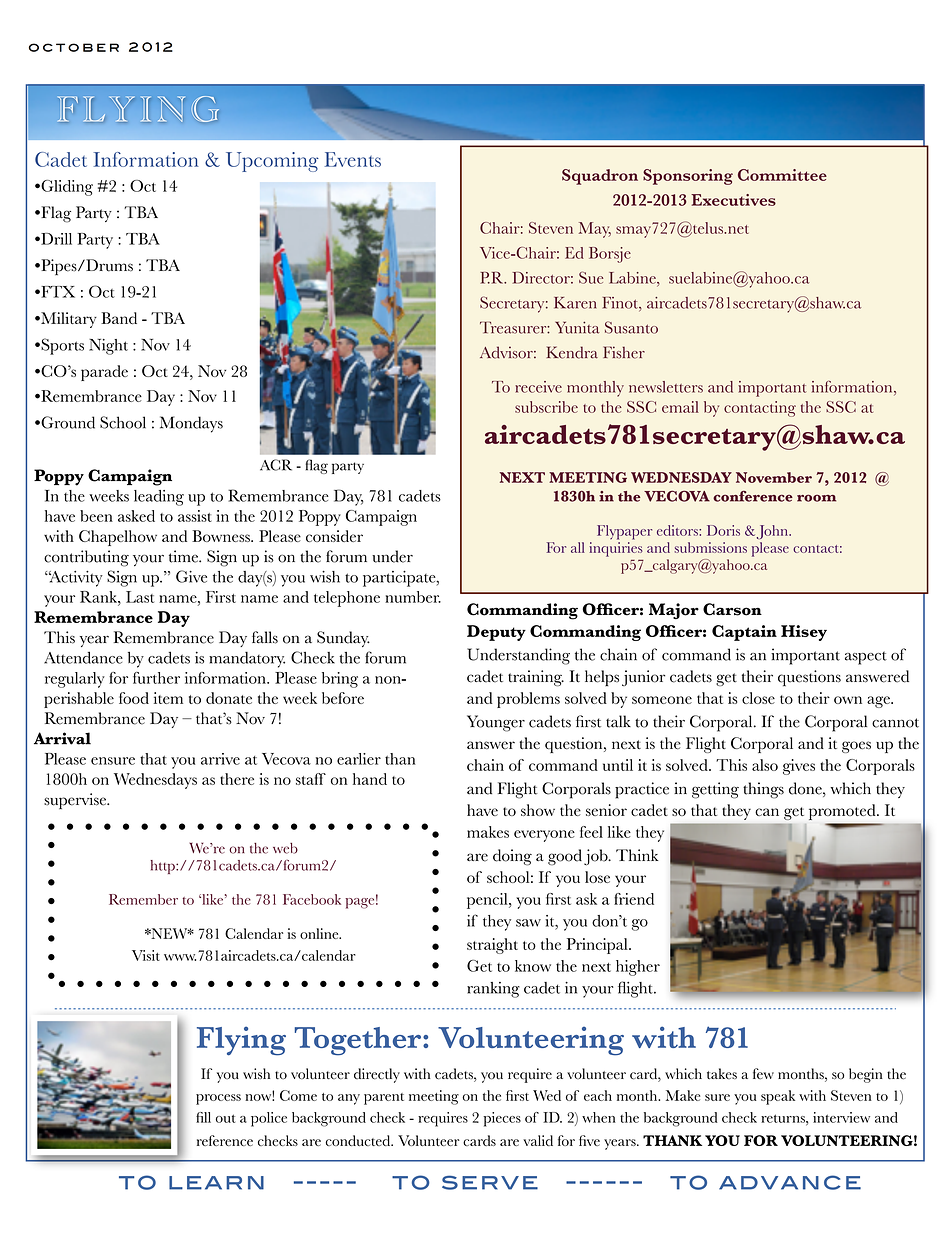 The width and height of the image is (952, 1233). Describe the element at coordinates (353, 159) in the image. I see `Events` at that location.
